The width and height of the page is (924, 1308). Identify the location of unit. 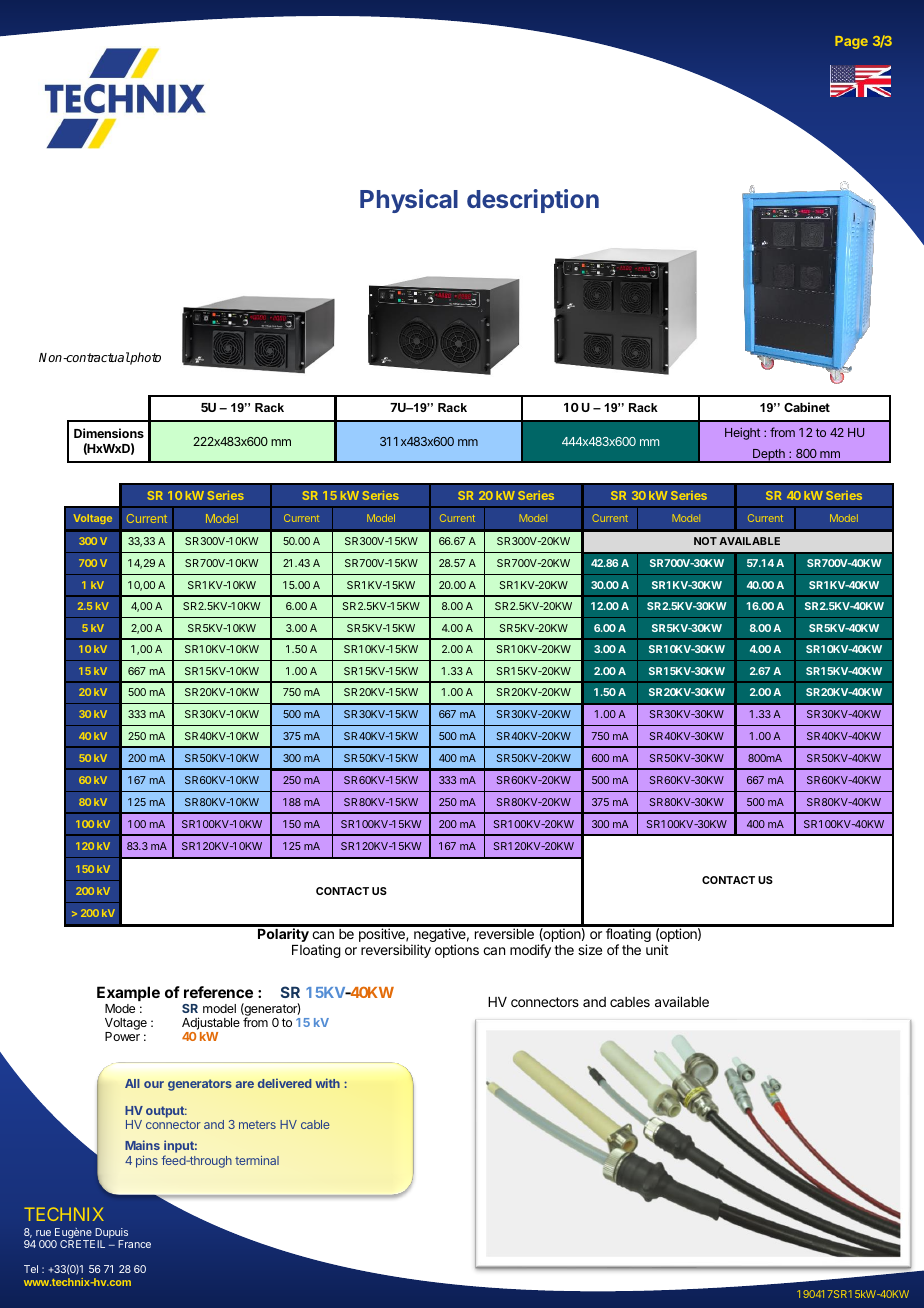
(657, 949).
